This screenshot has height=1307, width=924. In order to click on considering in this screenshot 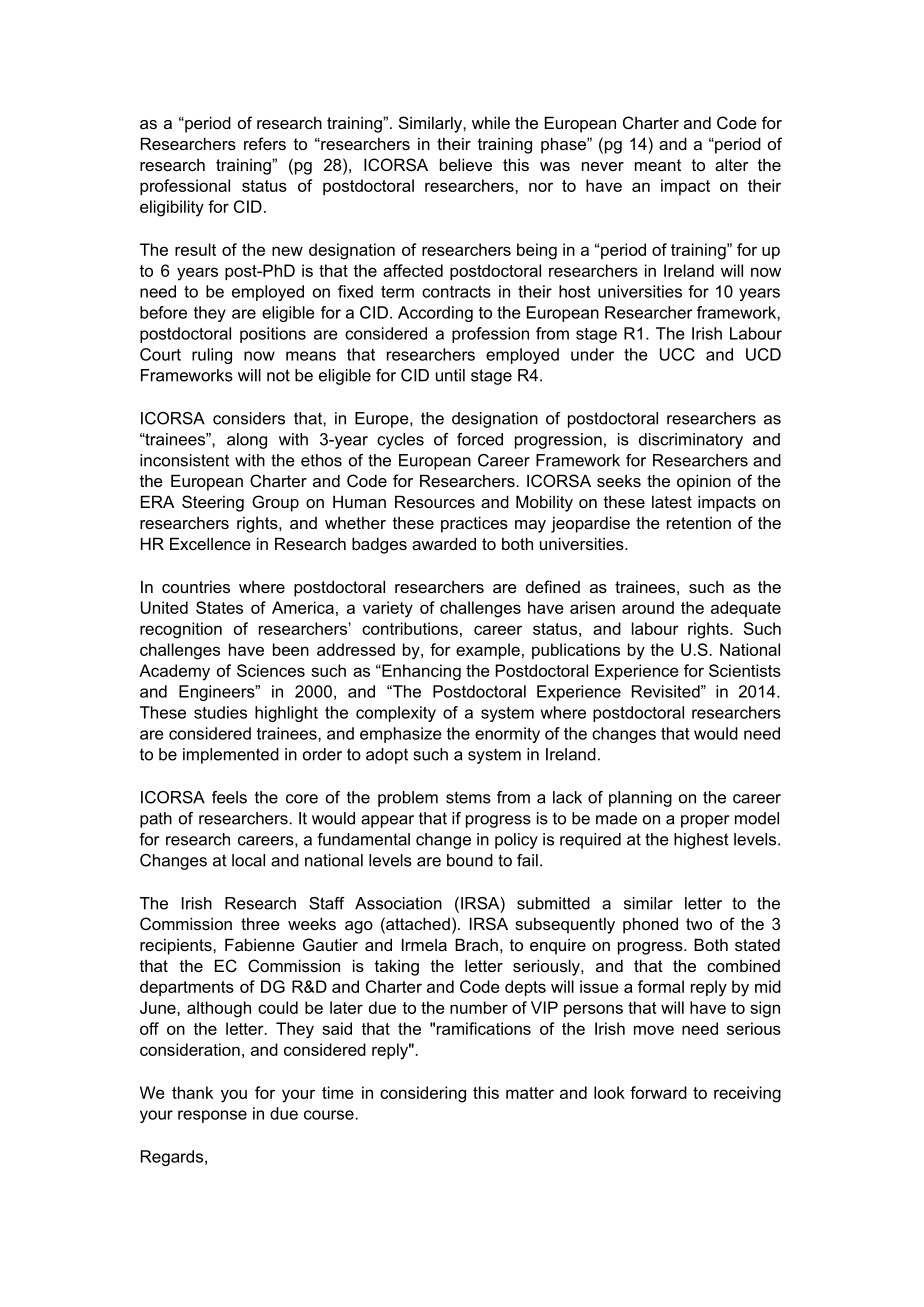, I will do `click(423, 1094)`.
